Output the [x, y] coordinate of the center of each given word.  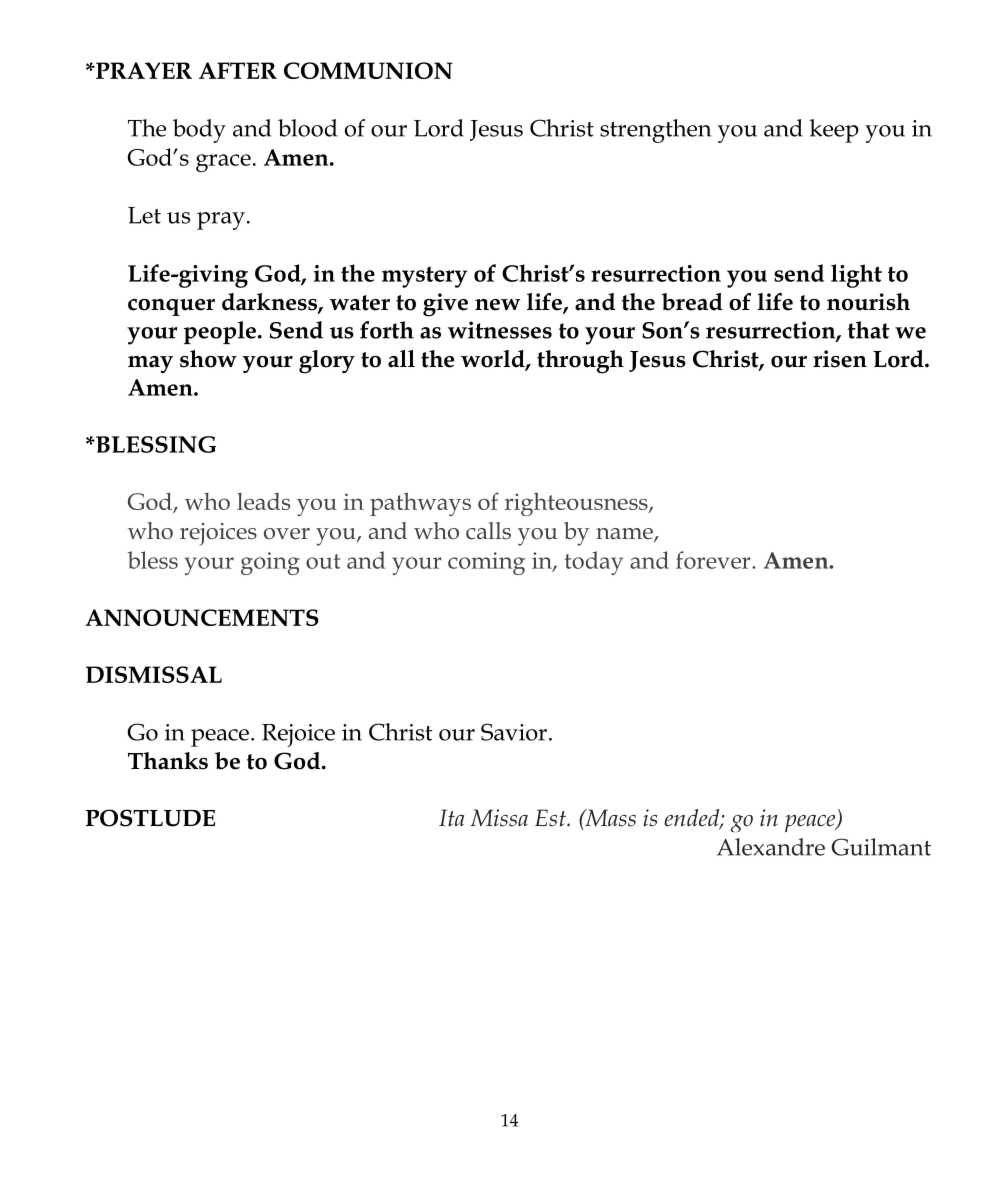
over [287, 534]
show [208, 359]
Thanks [168, 761]
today [593, 563]
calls [488, 531]
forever [714, 560]
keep [834, 131]
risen [840, 359]
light [856, 276]
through [580, 362]
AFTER [238, 70]
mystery [424, 277]
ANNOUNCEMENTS [202, 617]
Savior [514, 732]
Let [144, 215]
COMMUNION [368, 70]
